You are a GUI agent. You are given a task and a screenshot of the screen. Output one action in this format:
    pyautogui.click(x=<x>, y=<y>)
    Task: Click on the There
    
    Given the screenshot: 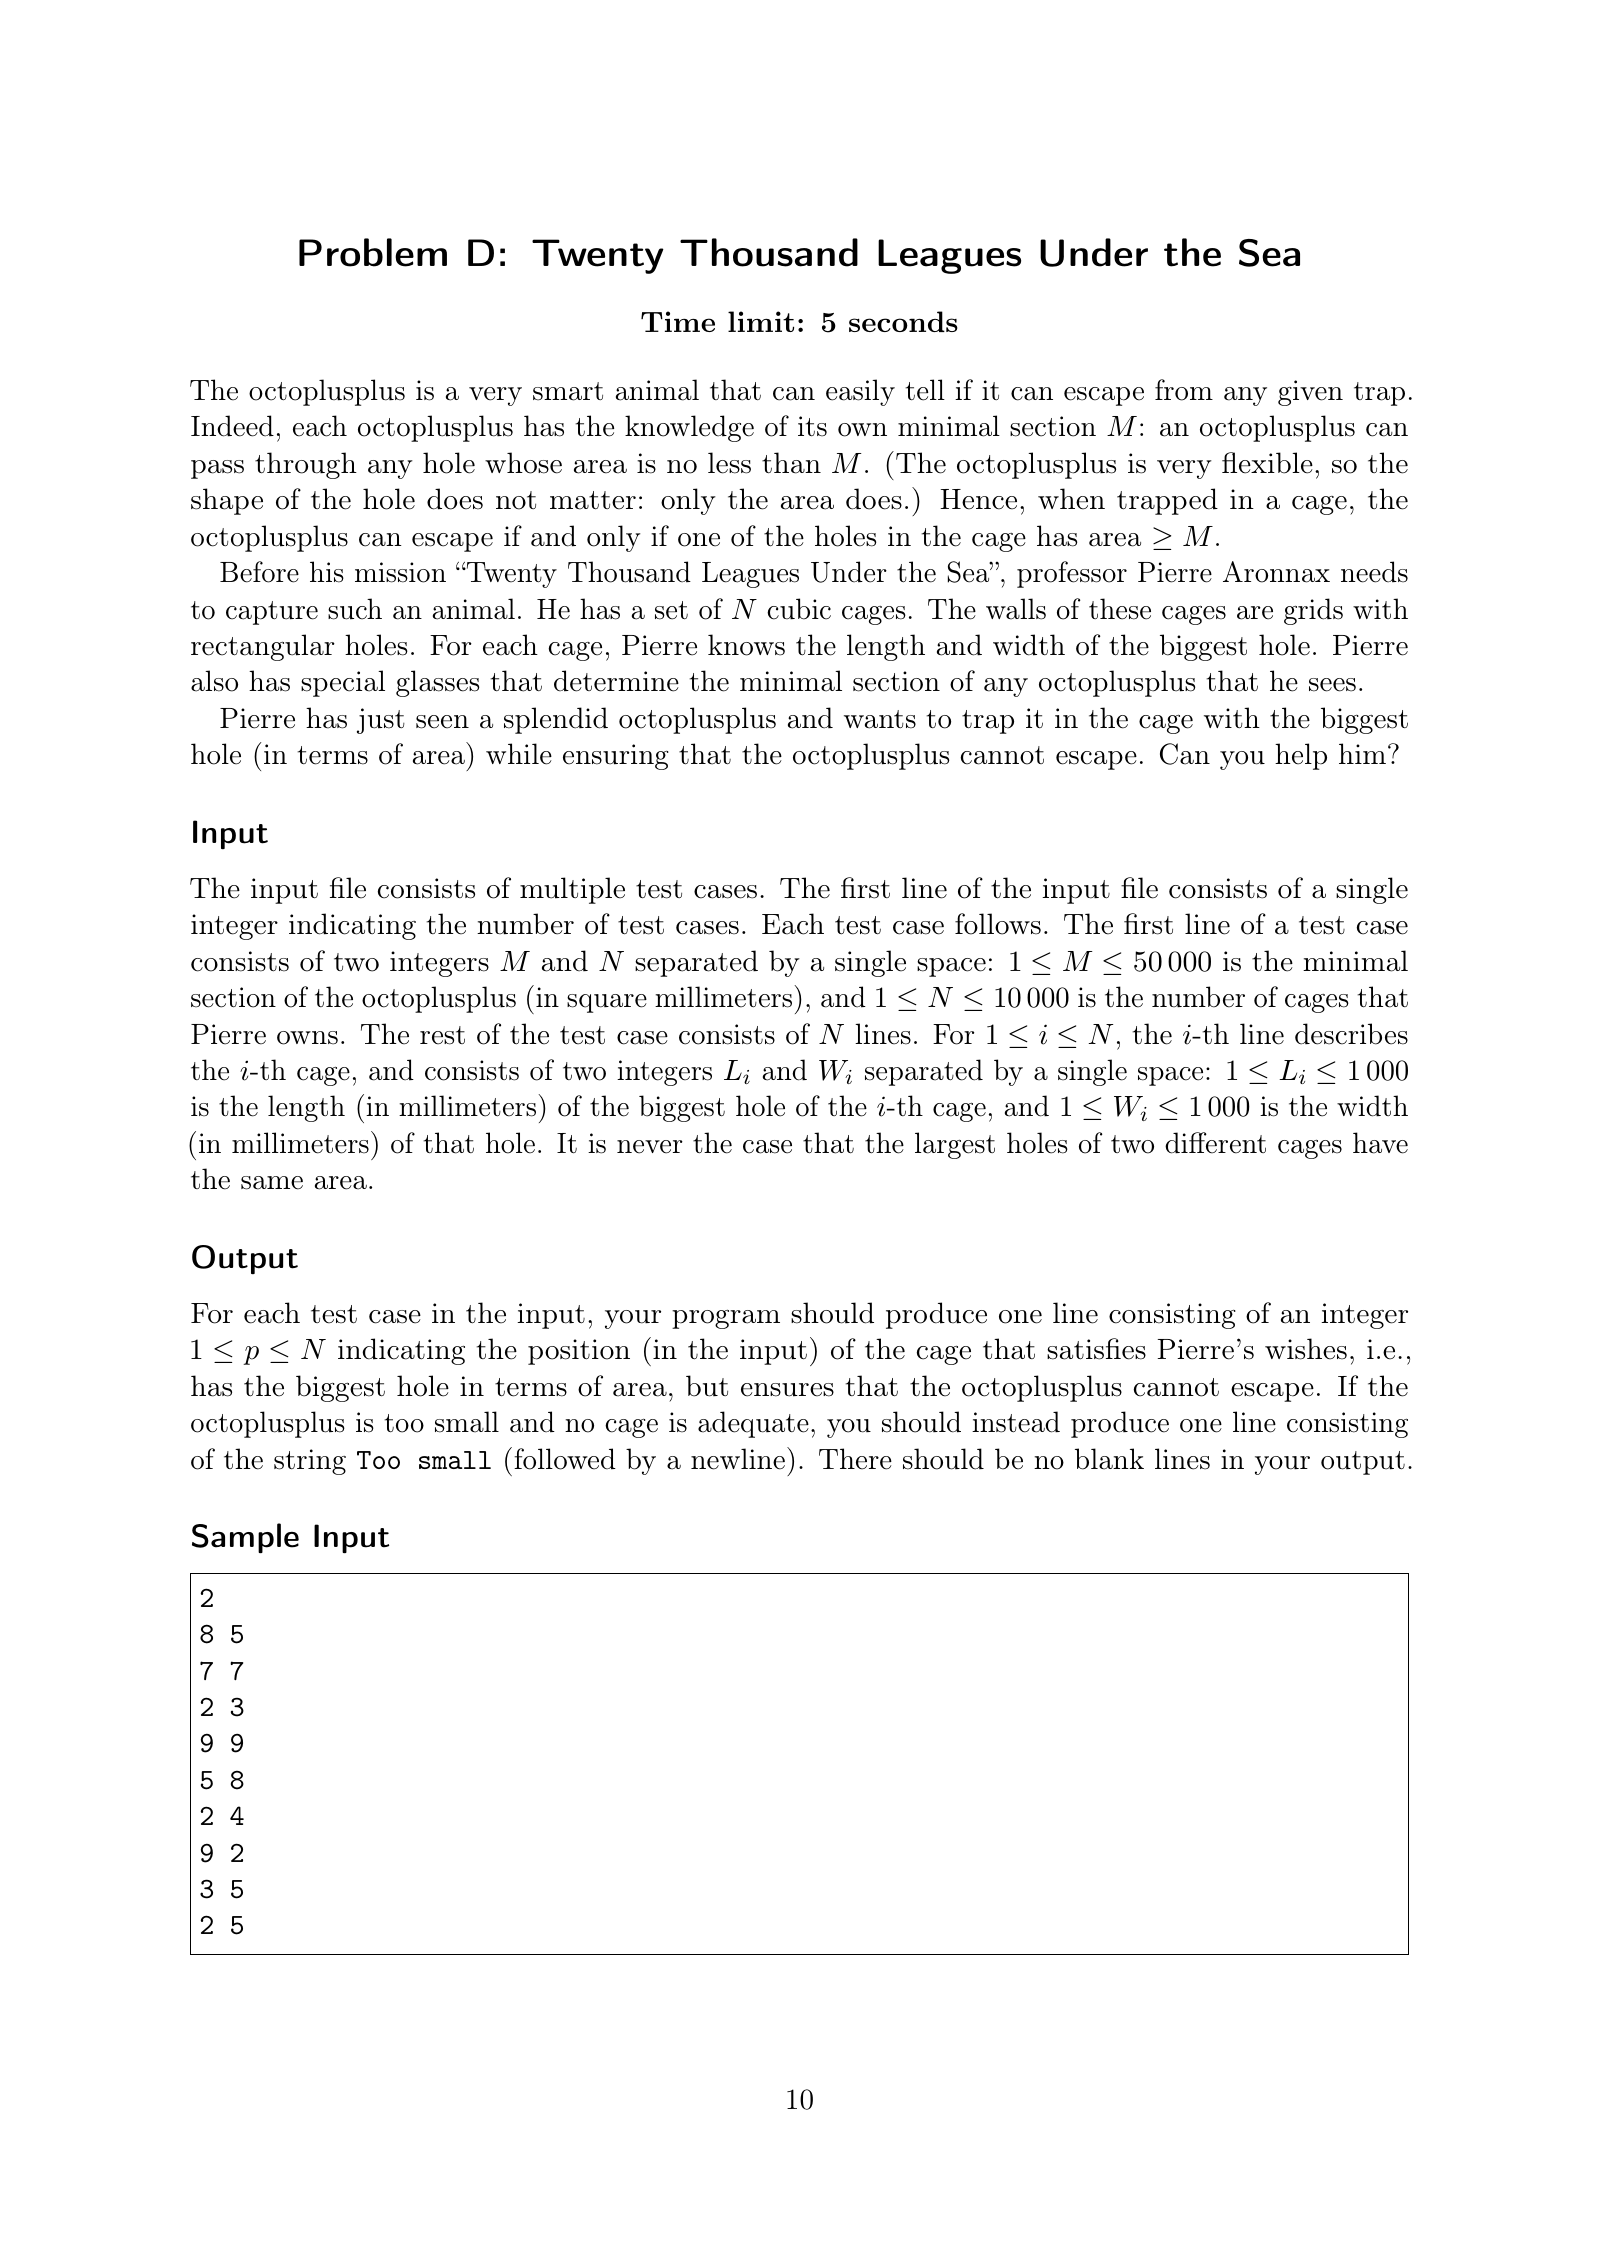 What is the action you would take?
    pyautogui.click(x=855, y=1459)
